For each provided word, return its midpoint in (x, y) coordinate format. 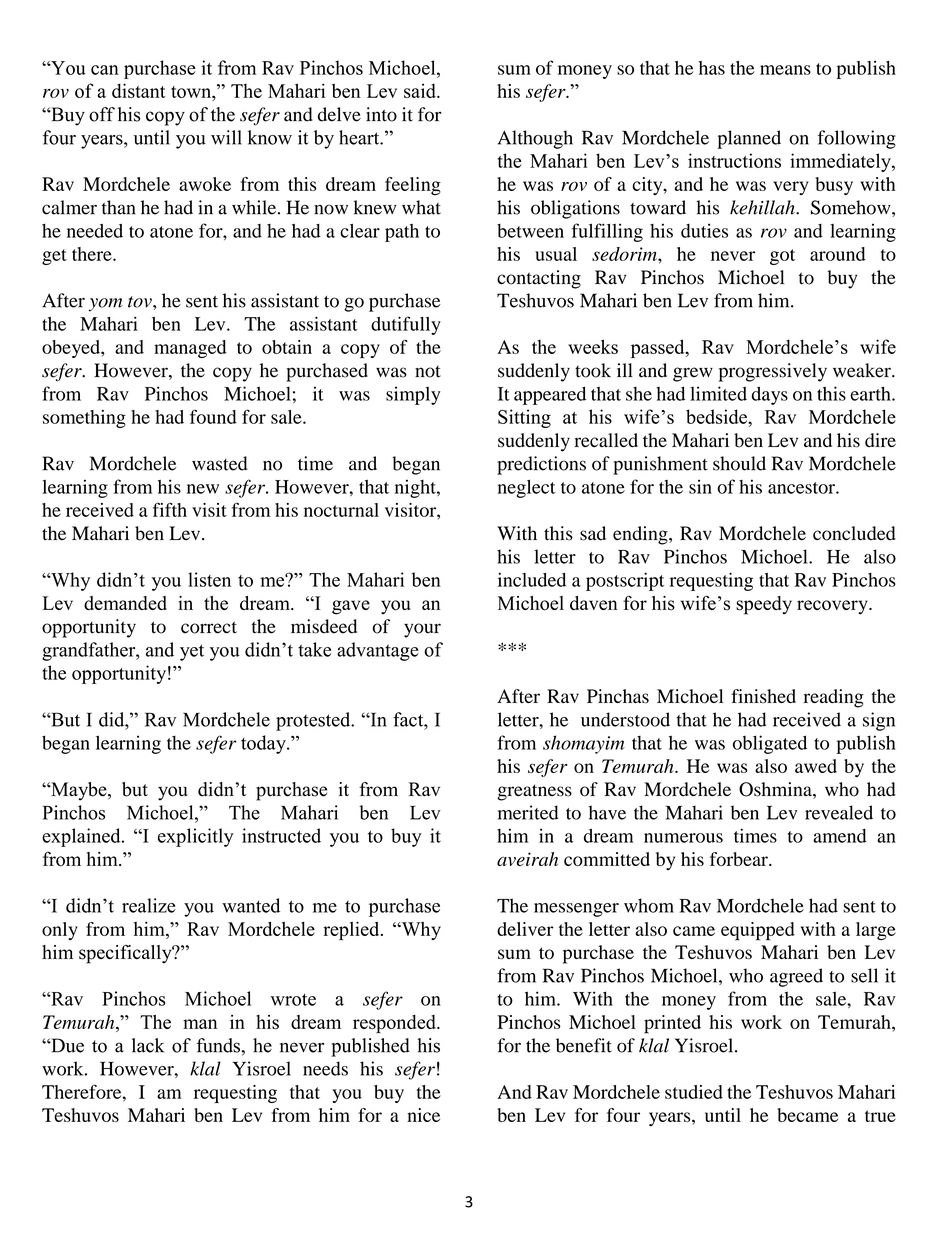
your (422, 630)
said (421, 90)
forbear (740, 859)
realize (148, 905)
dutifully (406, 325)
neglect (526, 488)
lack (148, 1045)
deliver (525, 929)
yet (192, 652)
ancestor (802, 488)
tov (141, 302)
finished (763, 696)
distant (138, 90)
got (782, 257)
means (785, 70)
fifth (170, 509)
